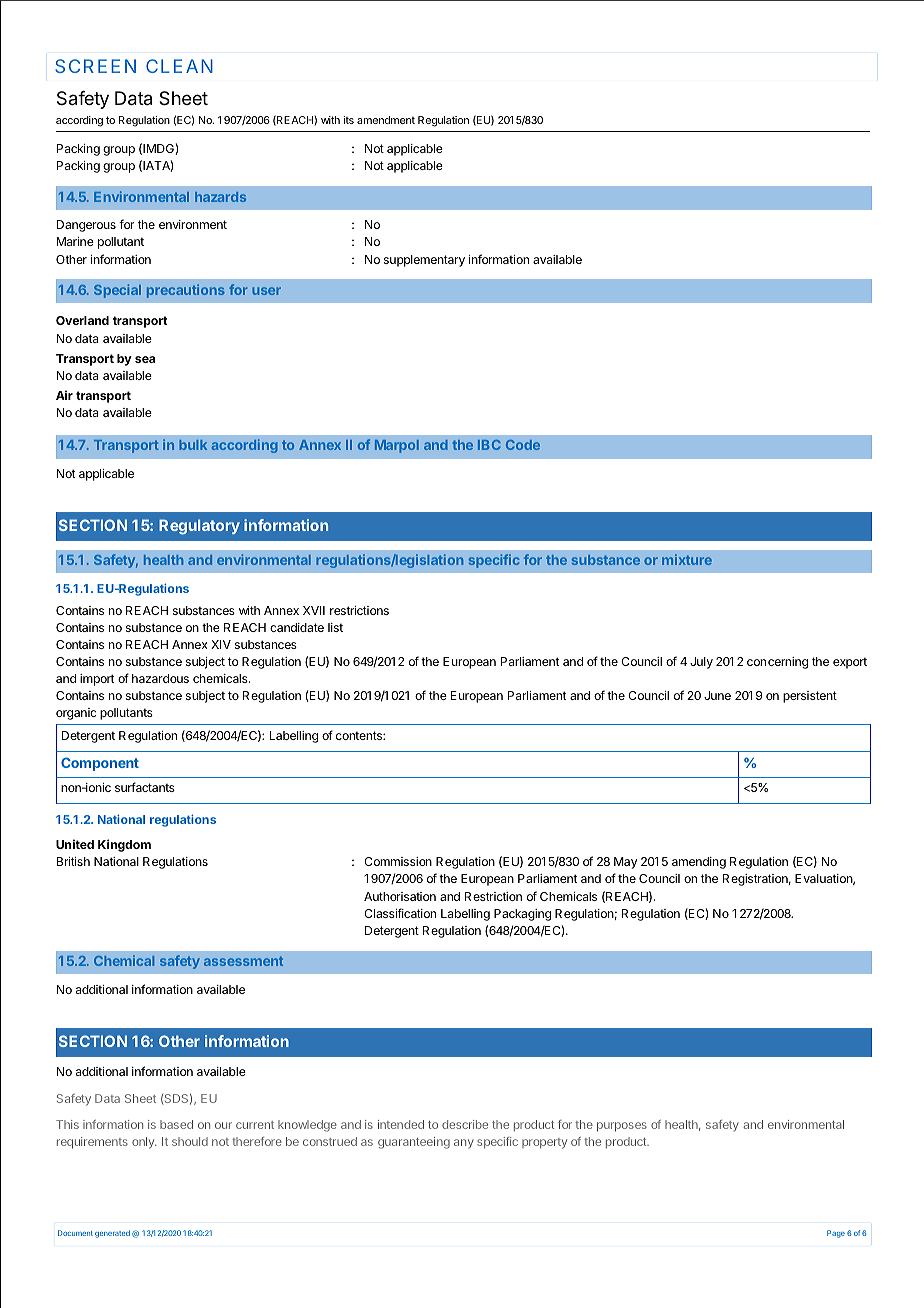 Image resolution: width=924 pixels, height=1308 pixels. I want to click on amendment, so click(386, 120).
